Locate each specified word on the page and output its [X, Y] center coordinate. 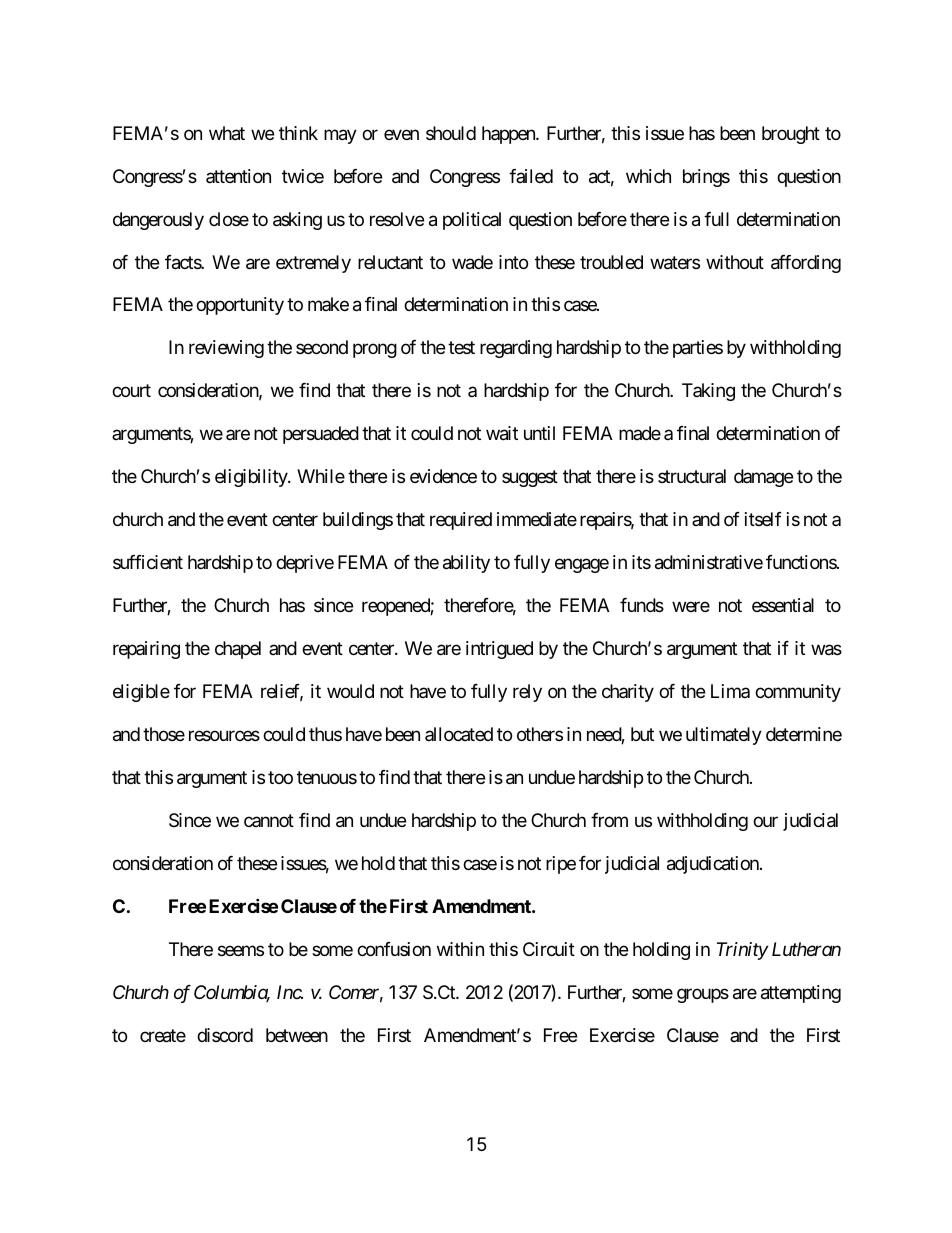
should [451, 133]
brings [706, 178]
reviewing [226, 349]
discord [225, 1035]
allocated [459, 734]
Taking [708, 392]
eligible [141, 693]
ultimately [724, 736]
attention [238, 176]
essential [783, 605]
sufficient [148, 562]
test [461, 348]
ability [466, 564]
